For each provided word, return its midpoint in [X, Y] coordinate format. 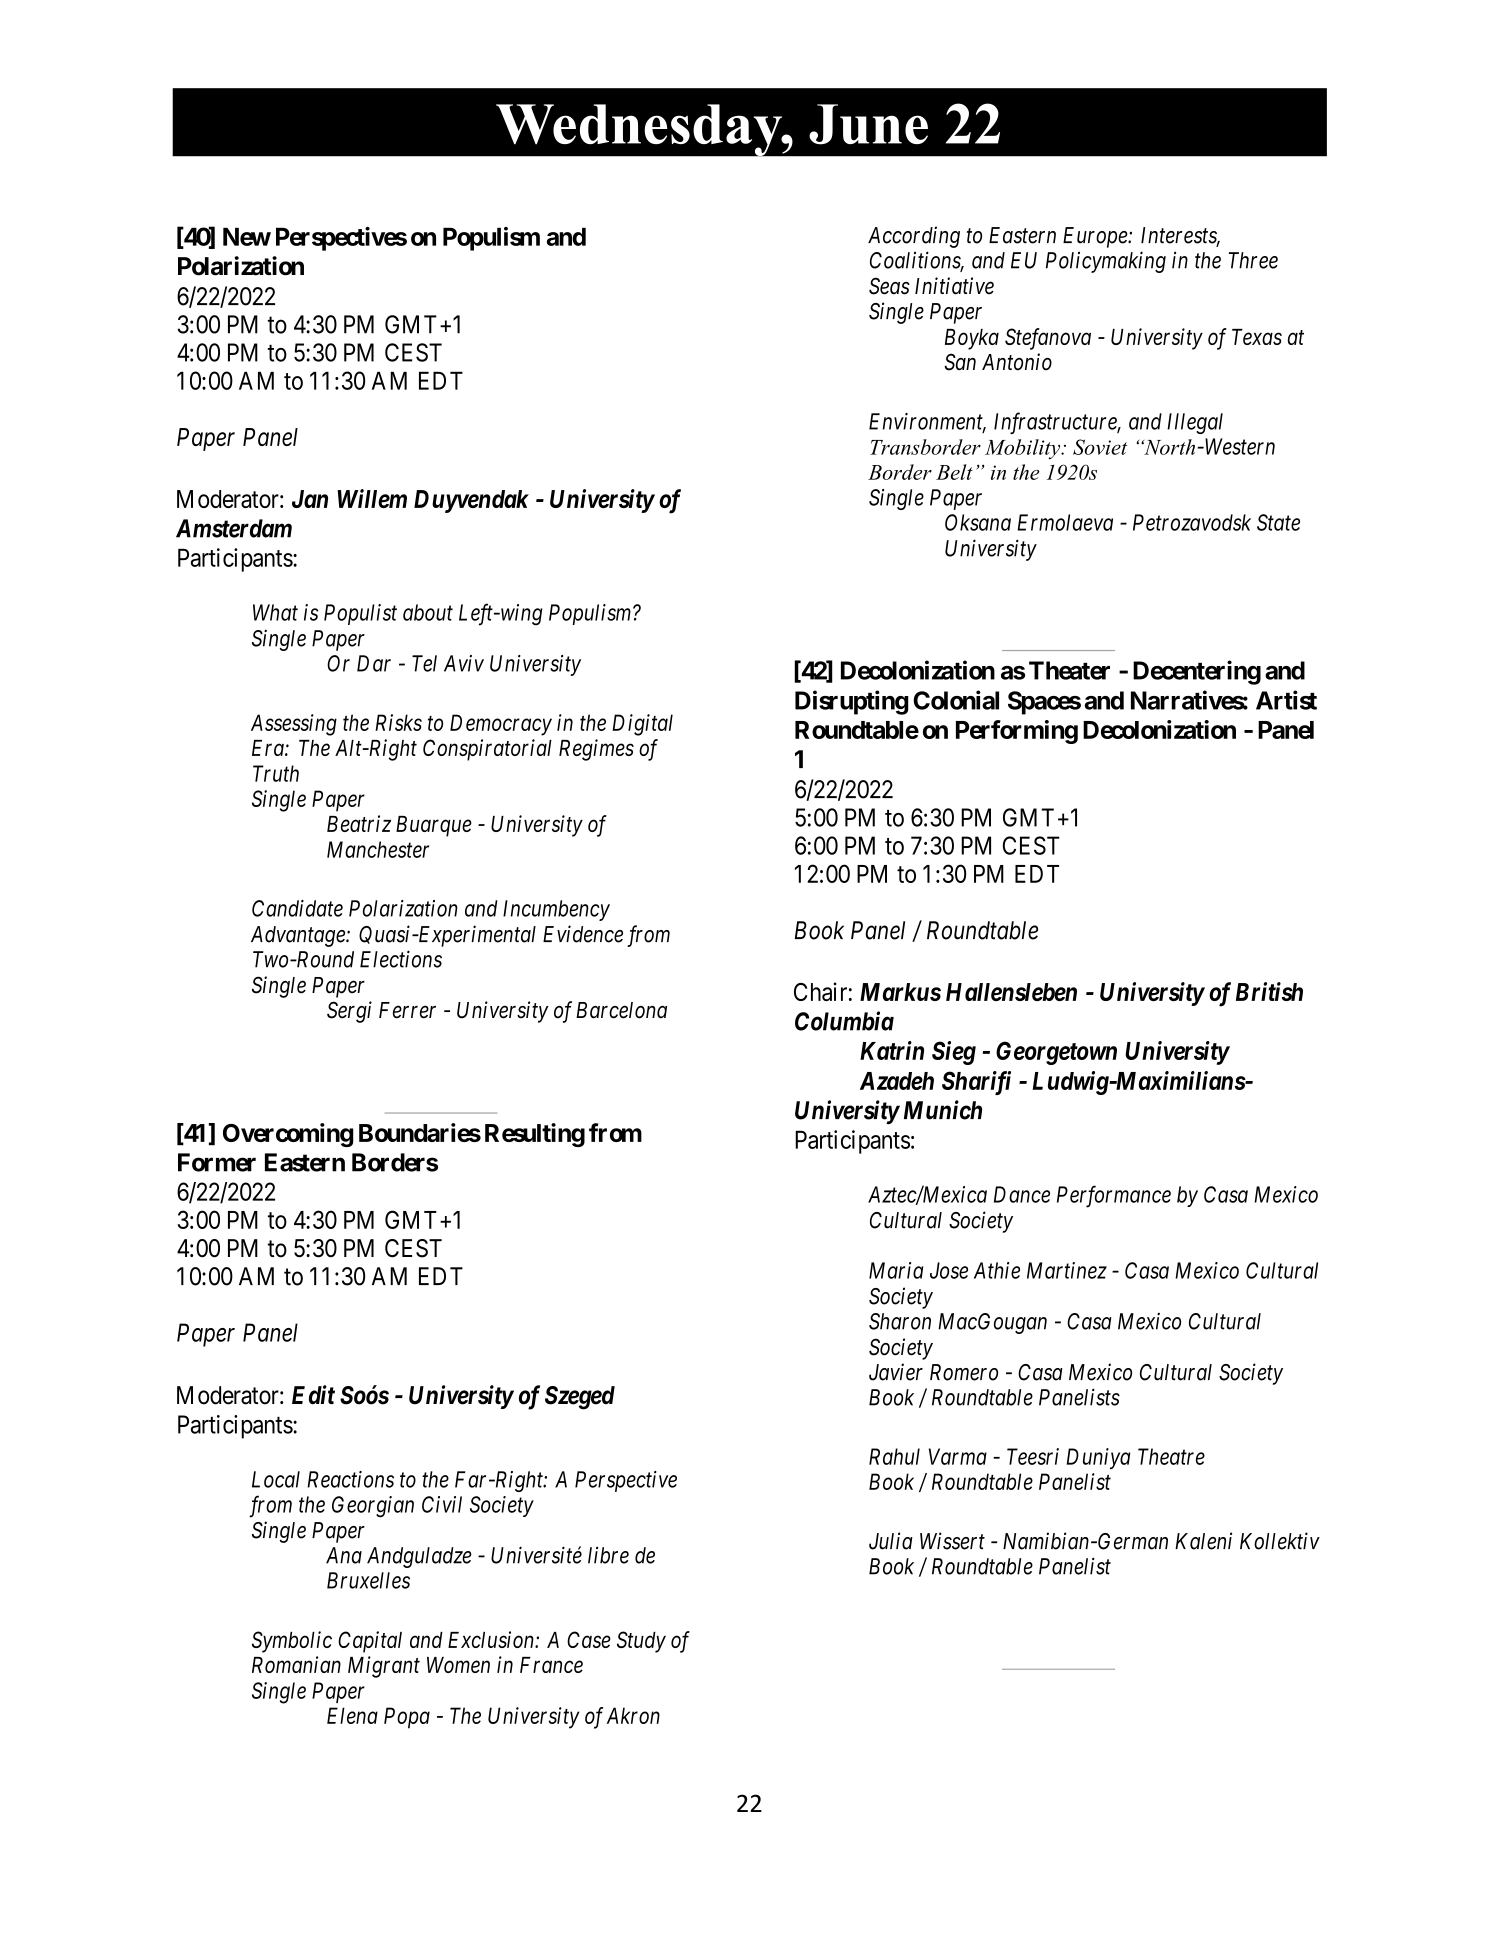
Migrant [384, 1667]
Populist [360, 614]
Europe [1096, 237]
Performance [1114, 1196]
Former [217, 1162]
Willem [372, 498]
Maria [896, 1270]
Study [641, 1642]
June [868, 124]
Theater [1069, 670]
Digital [642, 725]
